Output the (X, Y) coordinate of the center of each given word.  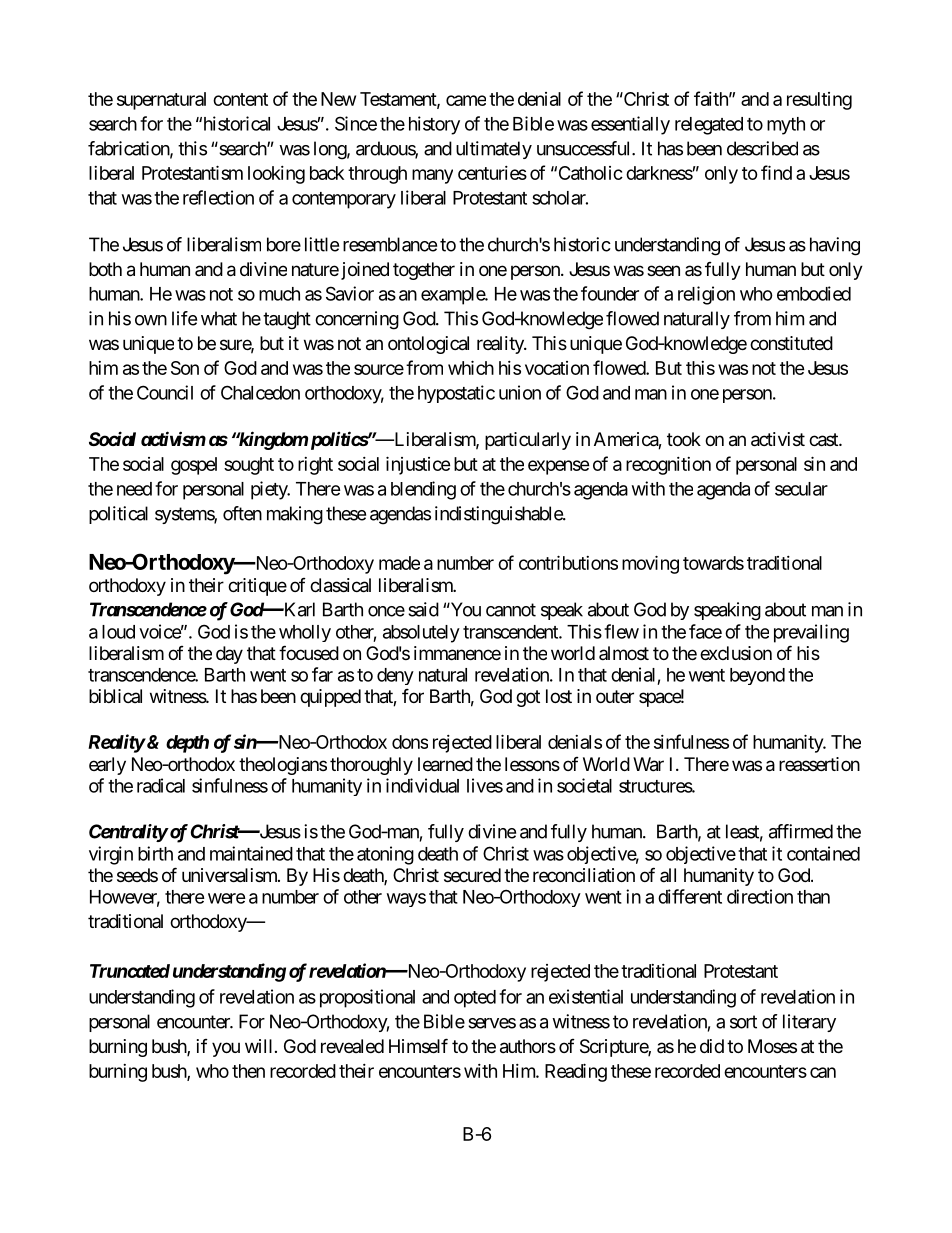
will (258, 1046)
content (240, 99)
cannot (511, 610)
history (434, 125)
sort (743, 1022)
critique (257, 587)
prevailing (811, 633)
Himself (418, 1045)
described (762, 148)
